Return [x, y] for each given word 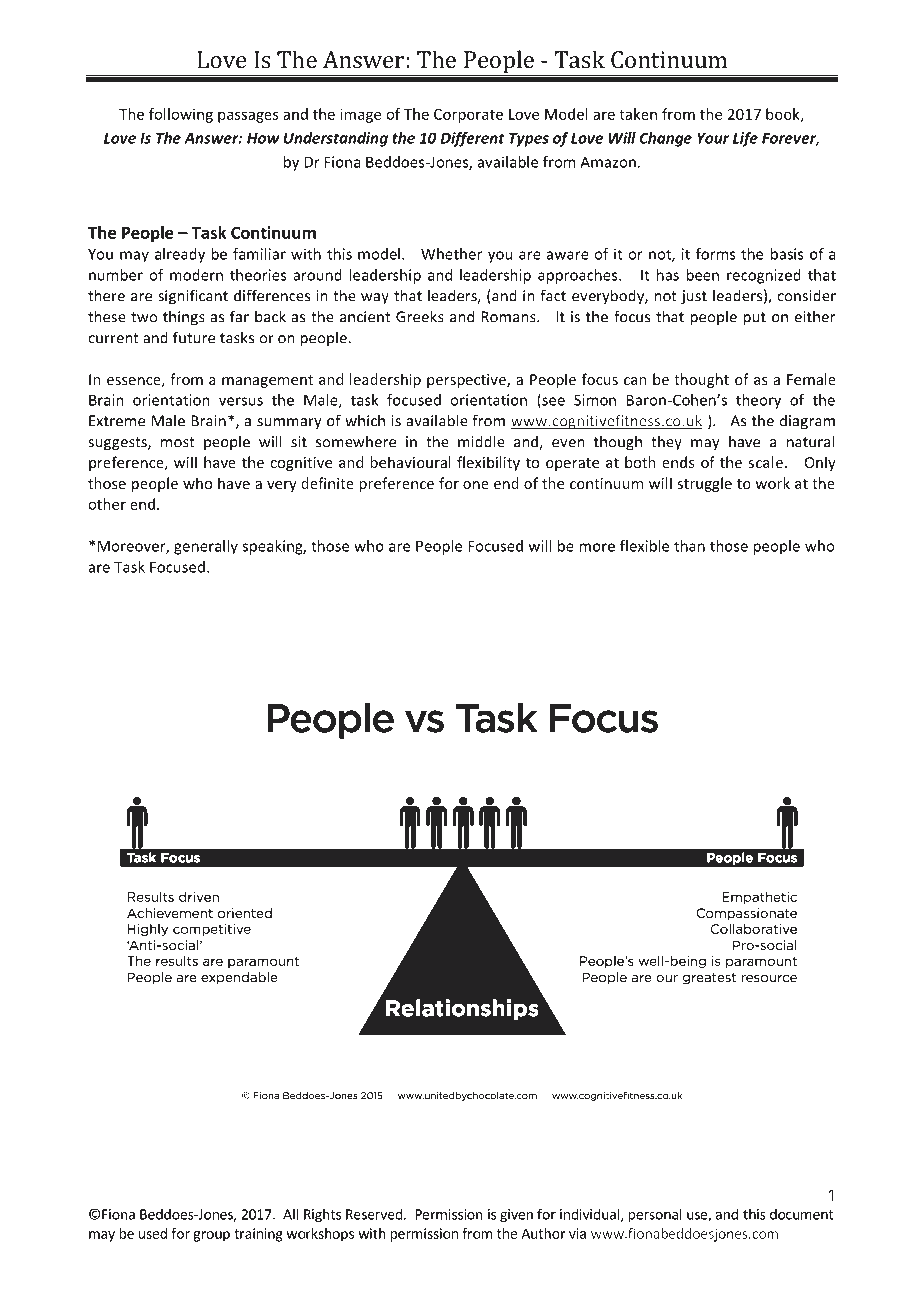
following [181, 115]
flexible [644, 546]
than [689, 546]
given [516, 1216]
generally [206, 547]
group [211, 1236]
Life [745, 139]
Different [473, 139]
